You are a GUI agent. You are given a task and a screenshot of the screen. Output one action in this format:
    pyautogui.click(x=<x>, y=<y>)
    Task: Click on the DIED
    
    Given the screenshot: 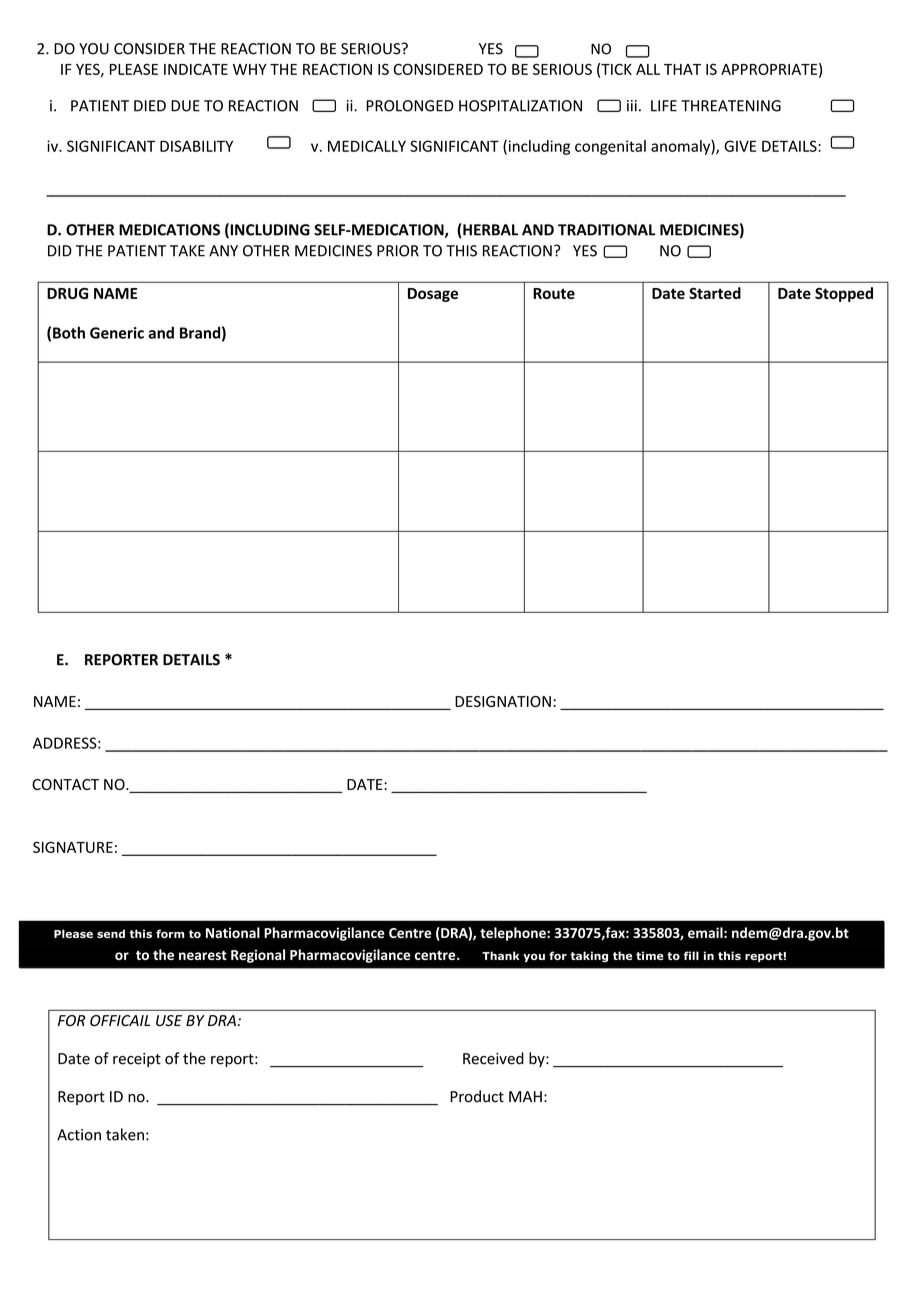 What is the action you would take?
    pyautogui.click(x=150, y=106)
